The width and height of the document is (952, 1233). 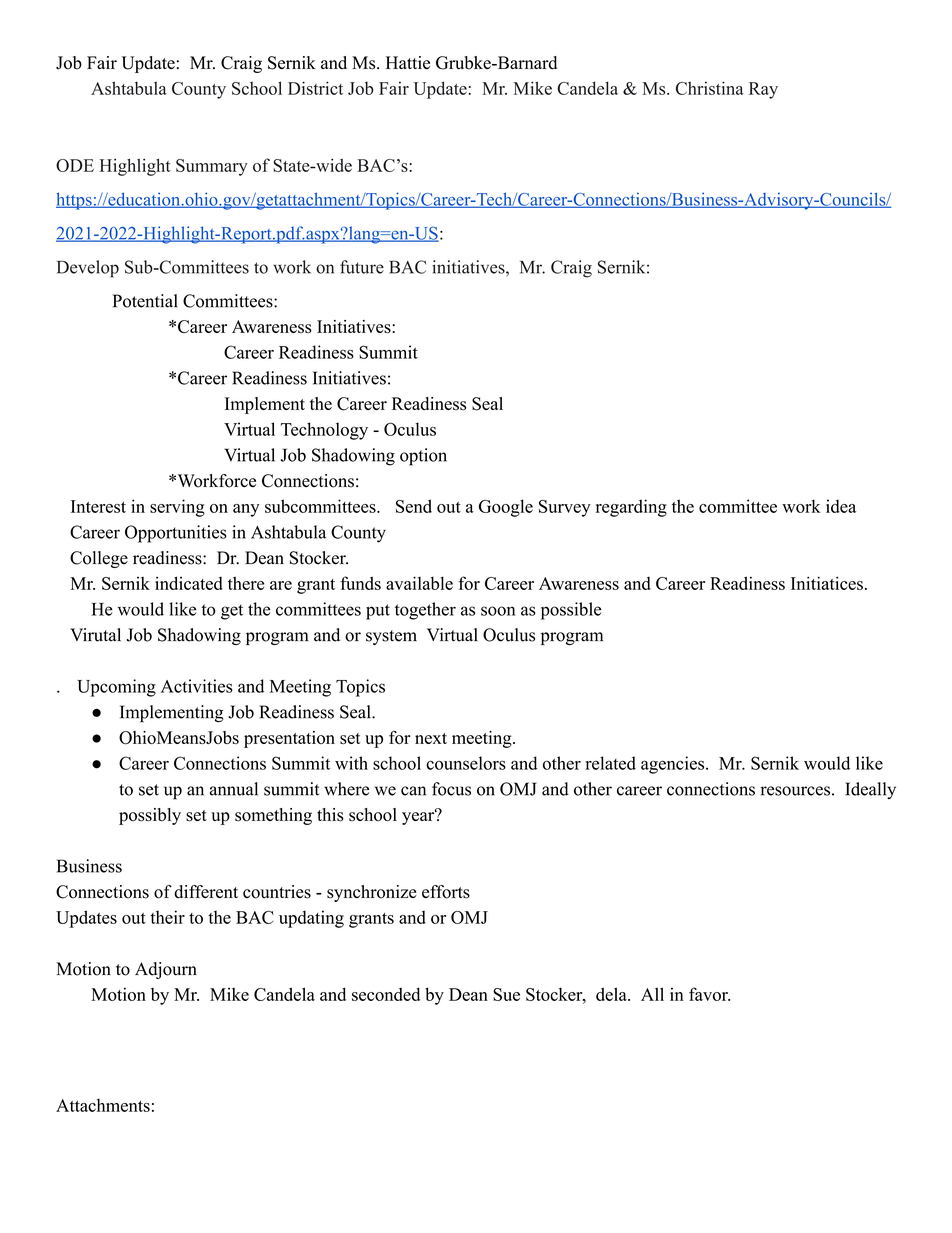 What do you see at coordinates (631, 508) in the document?
I see `regarding` at bounding box center [631, 508].
